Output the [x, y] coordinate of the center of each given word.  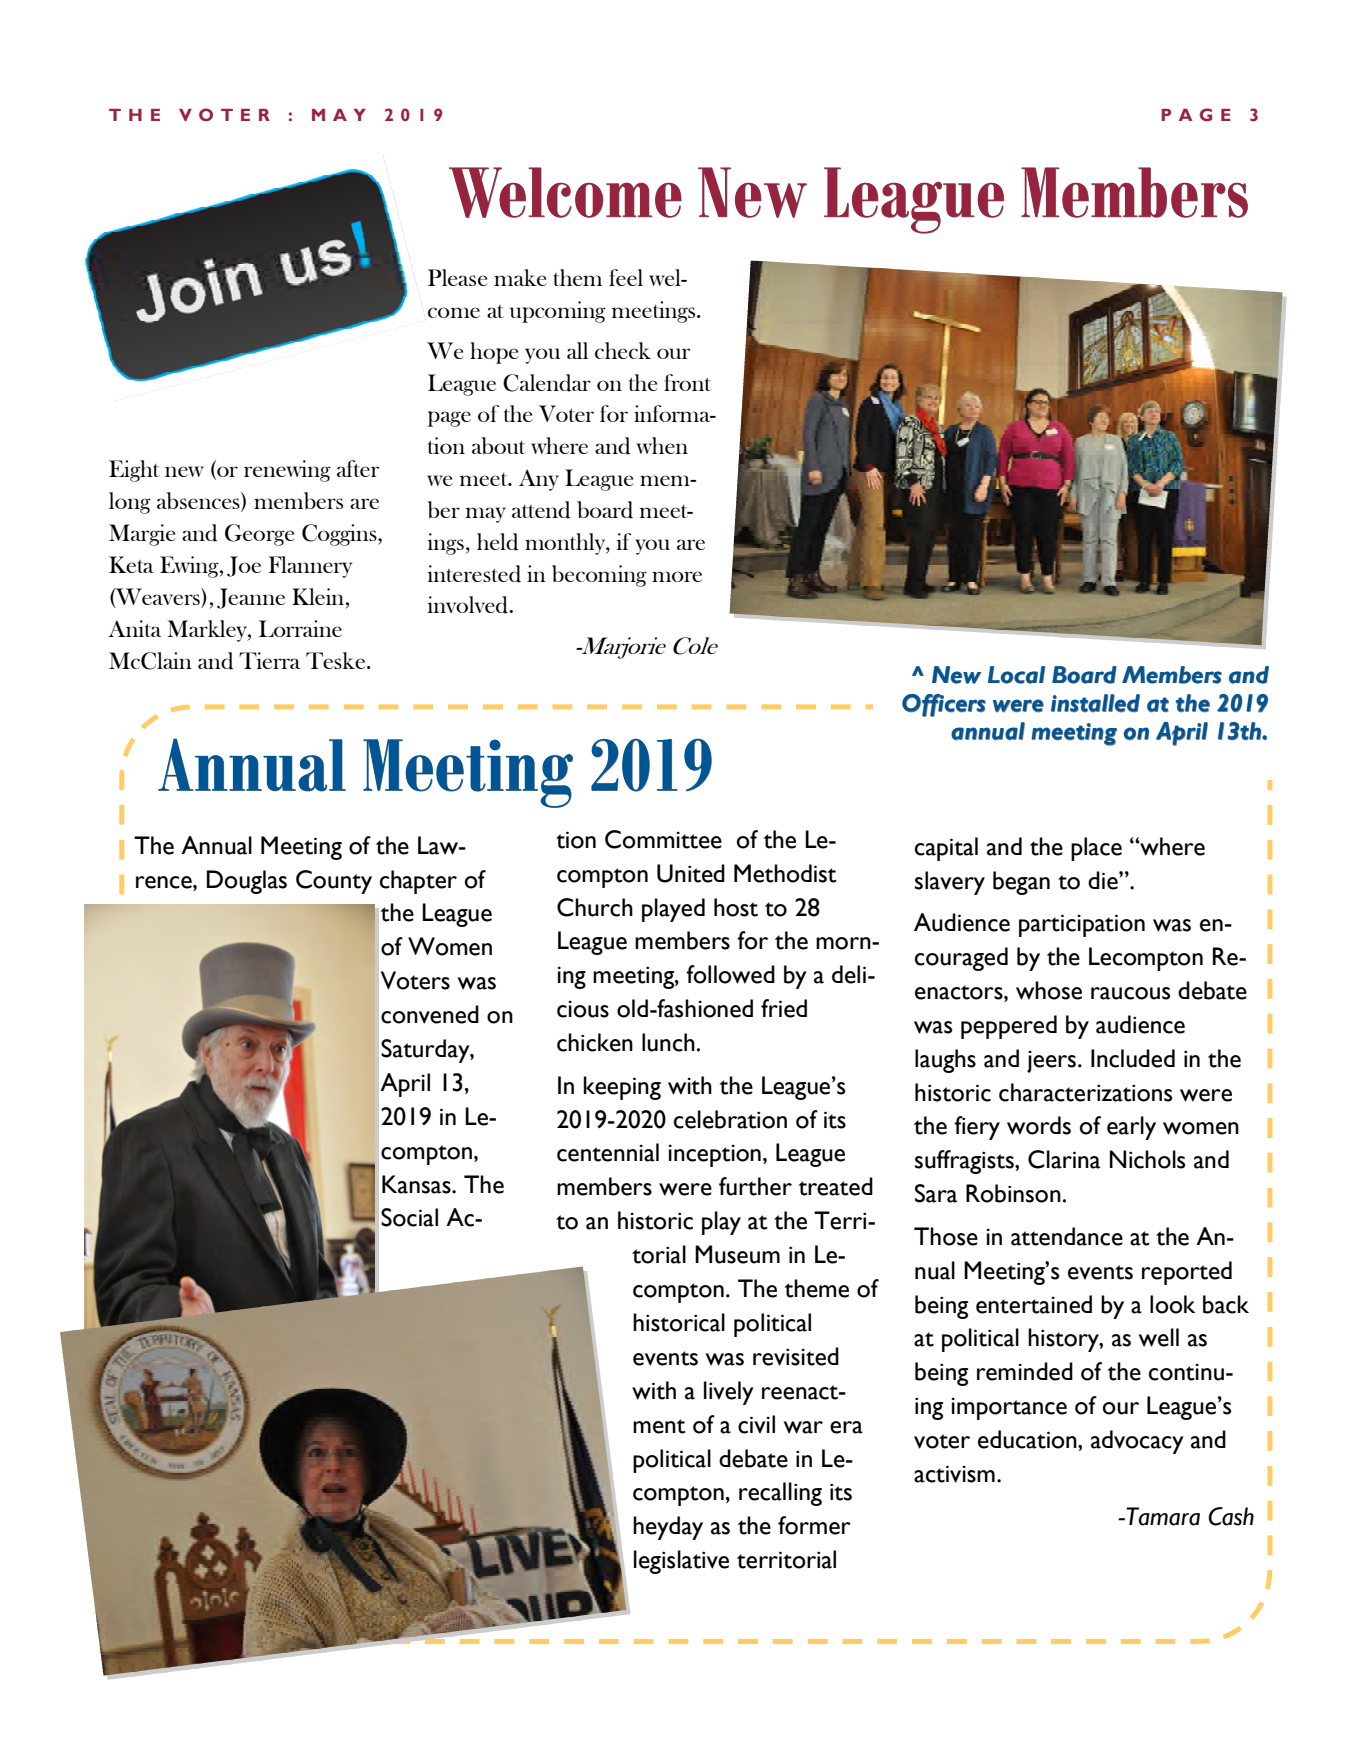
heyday [668, 1528]
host [736, 907]
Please [458, 277]
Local [1016, 675]
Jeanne [251, 598]
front [687, 382]
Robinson [1013, 1193]
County [334, 882]
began [1021, 883]
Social [409, 1217]
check [623, 350]
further [755, 1186]
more [677, 576]
